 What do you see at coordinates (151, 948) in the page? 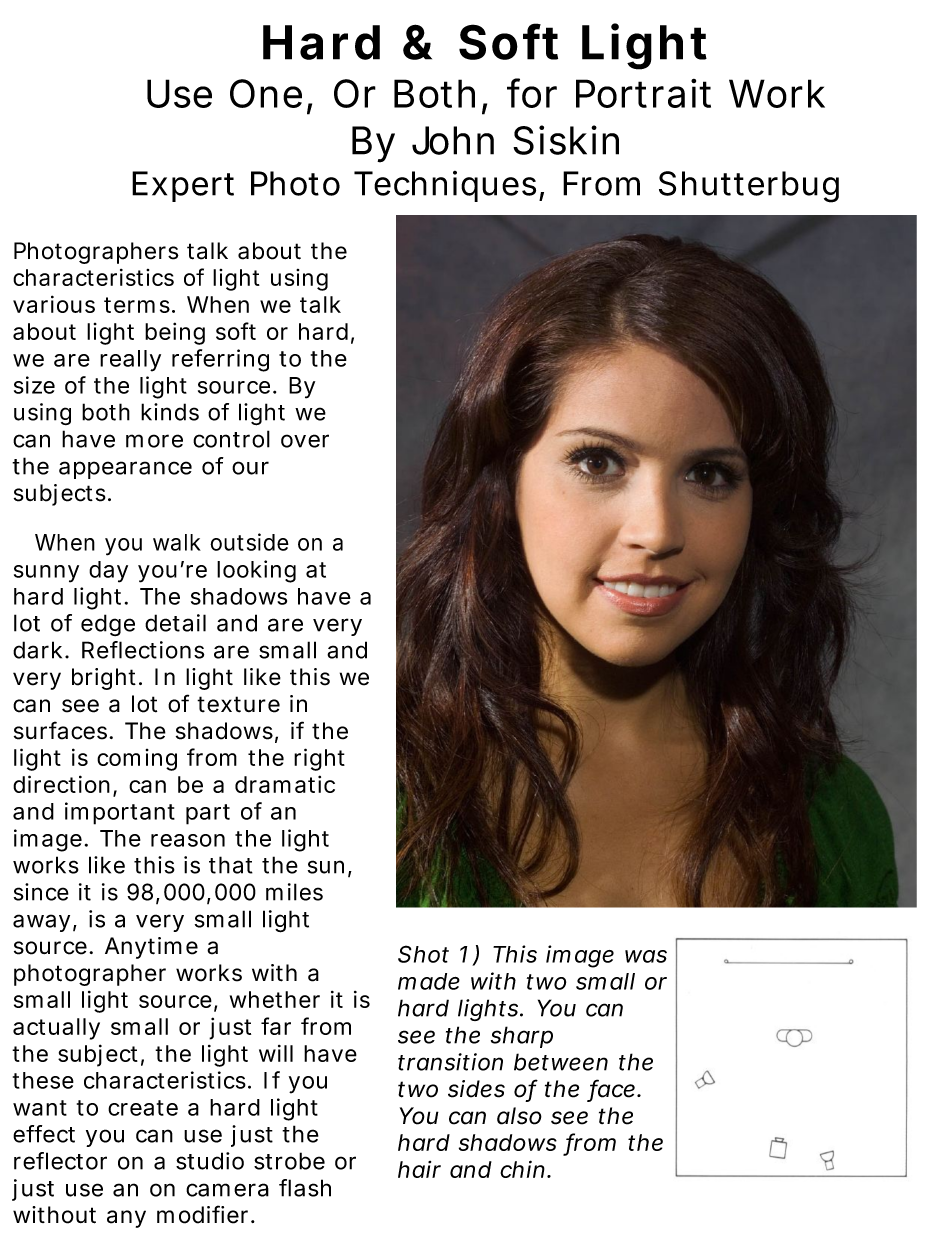
I see `Anytime` at bounding box center [151, 948].
